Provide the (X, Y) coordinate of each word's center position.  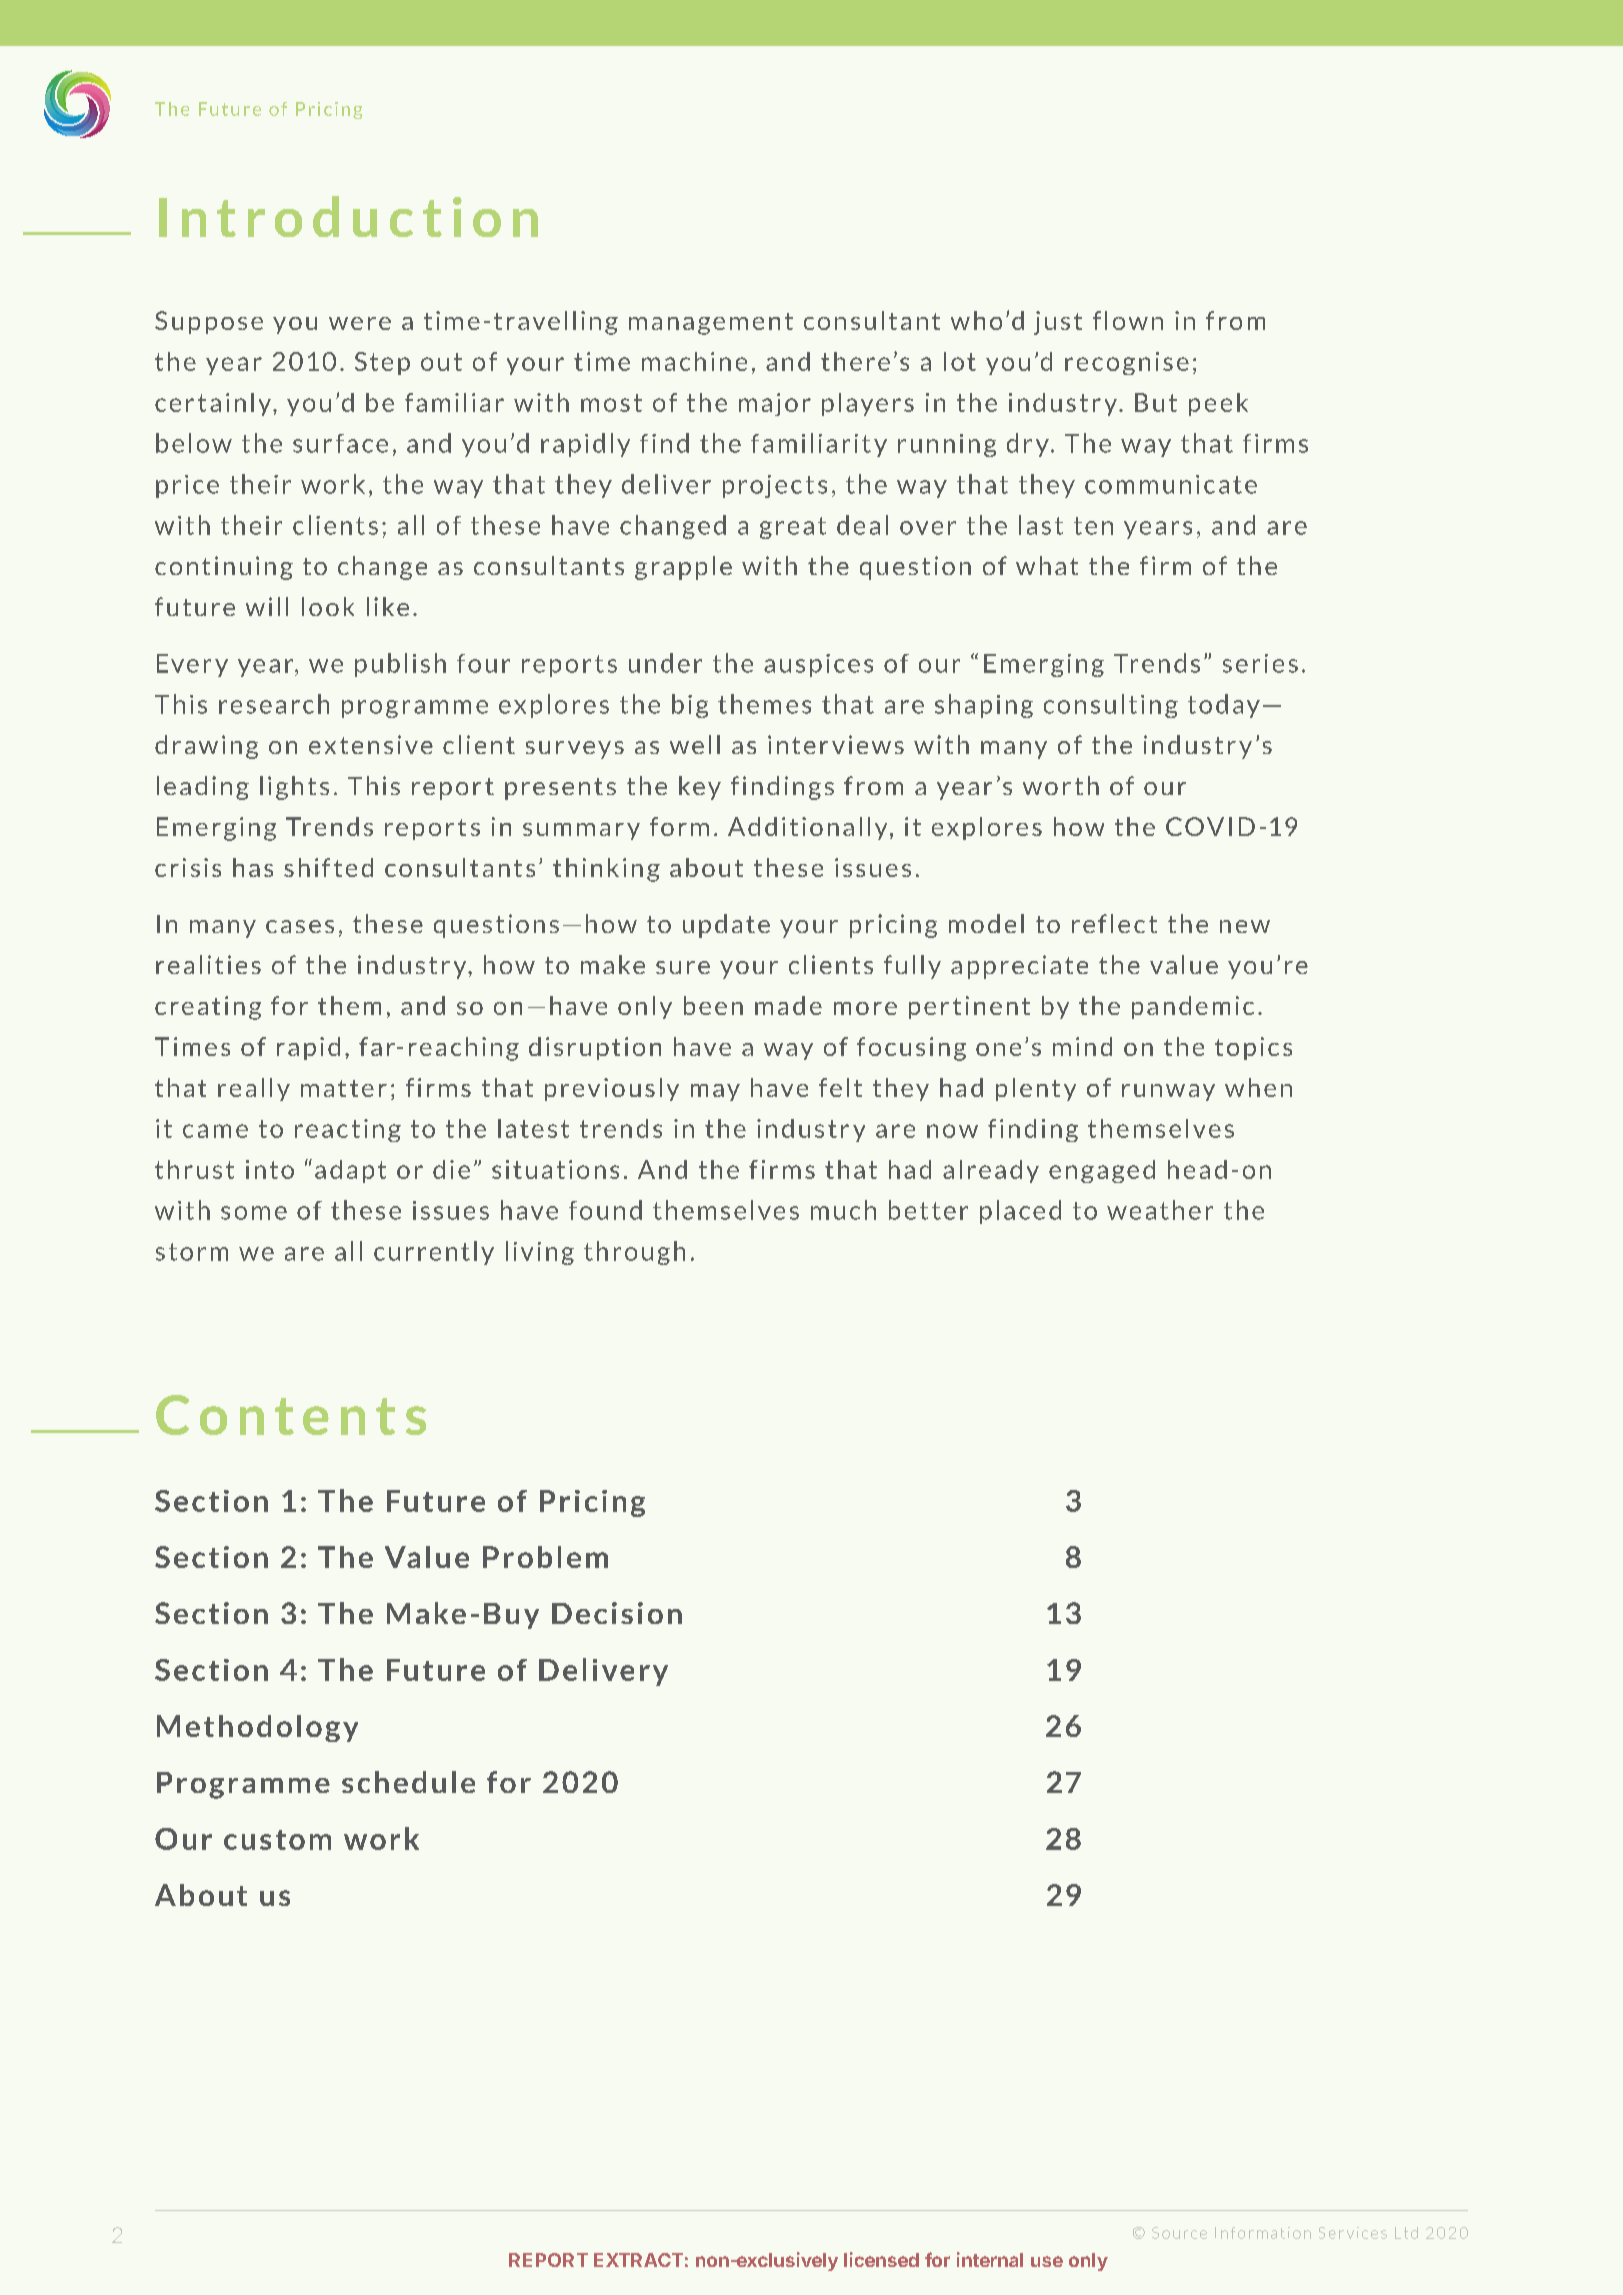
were (360, 323)
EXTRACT (638, 2260)
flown (1128, 320)
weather (1160, 1210)
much (843, 1210)
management (711, 324)
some (254, 1213)
